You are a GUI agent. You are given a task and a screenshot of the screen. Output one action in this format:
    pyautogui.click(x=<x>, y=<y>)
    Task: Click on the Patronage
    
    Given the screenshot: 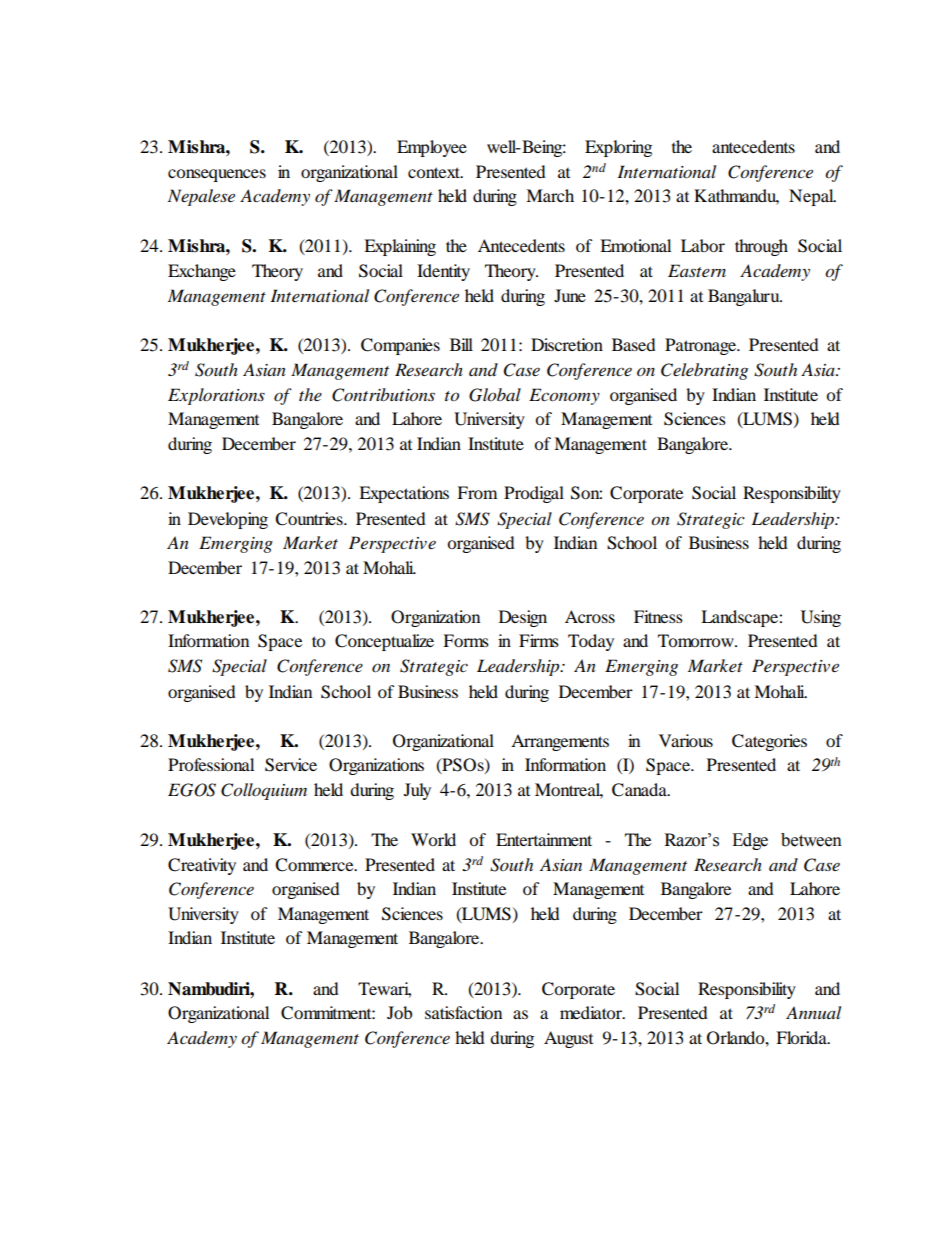 What is the action you would take?
    pyautogui.click(x=701, y=346)
